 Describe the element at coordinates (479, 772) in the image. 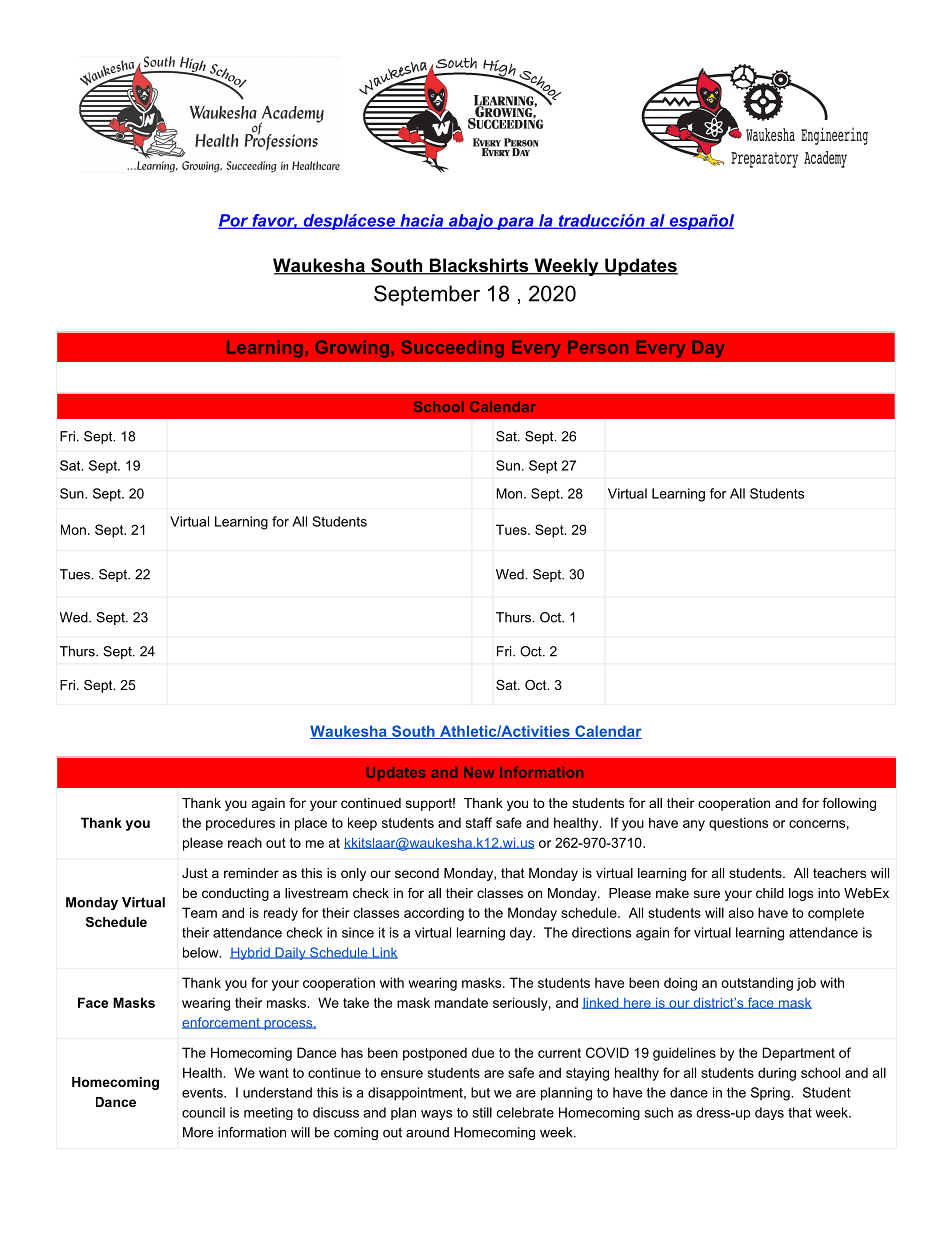

I see `New` at that location.
